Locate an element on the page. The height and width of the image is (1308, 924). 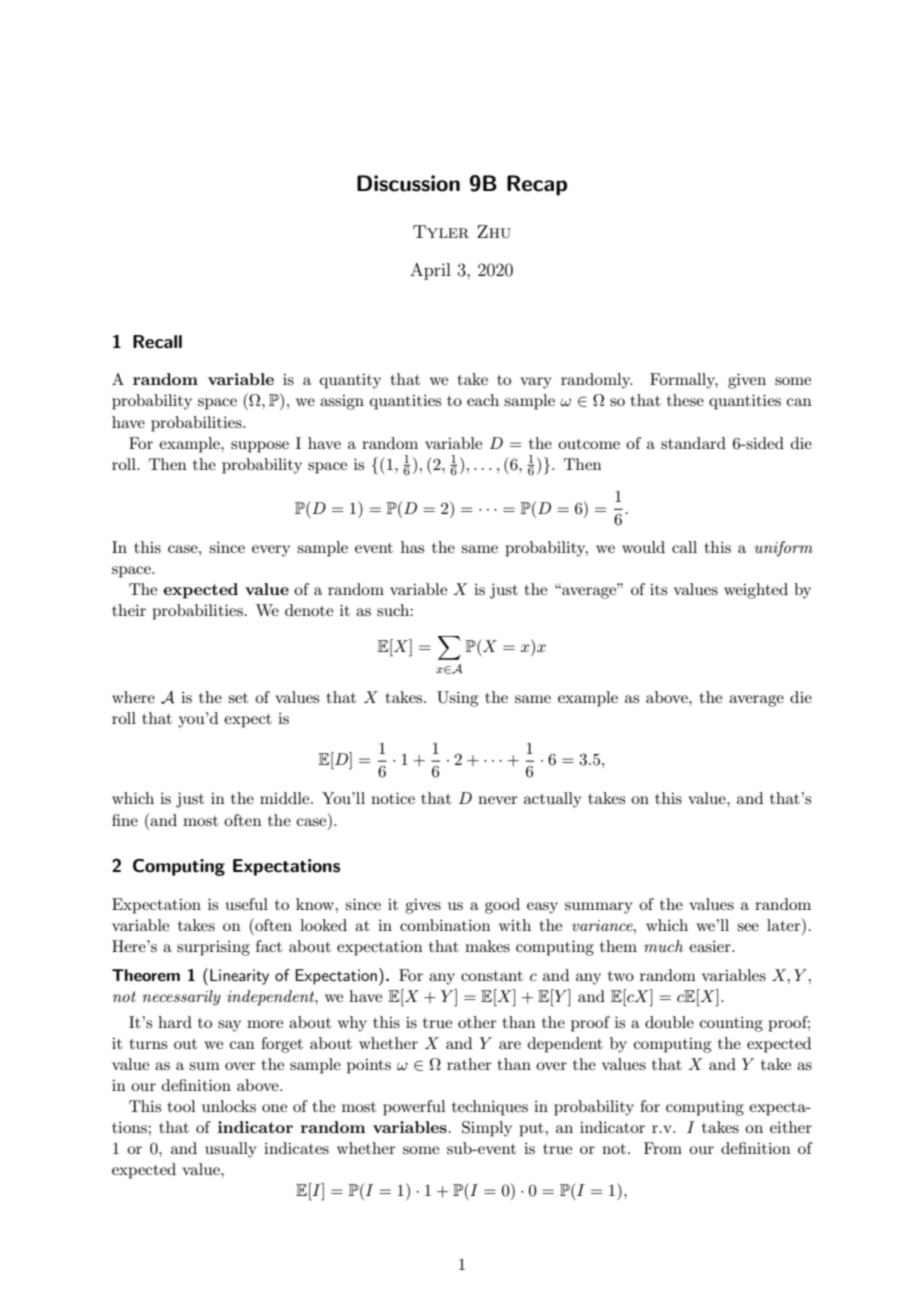
never is located at coordinates (498, 800).
